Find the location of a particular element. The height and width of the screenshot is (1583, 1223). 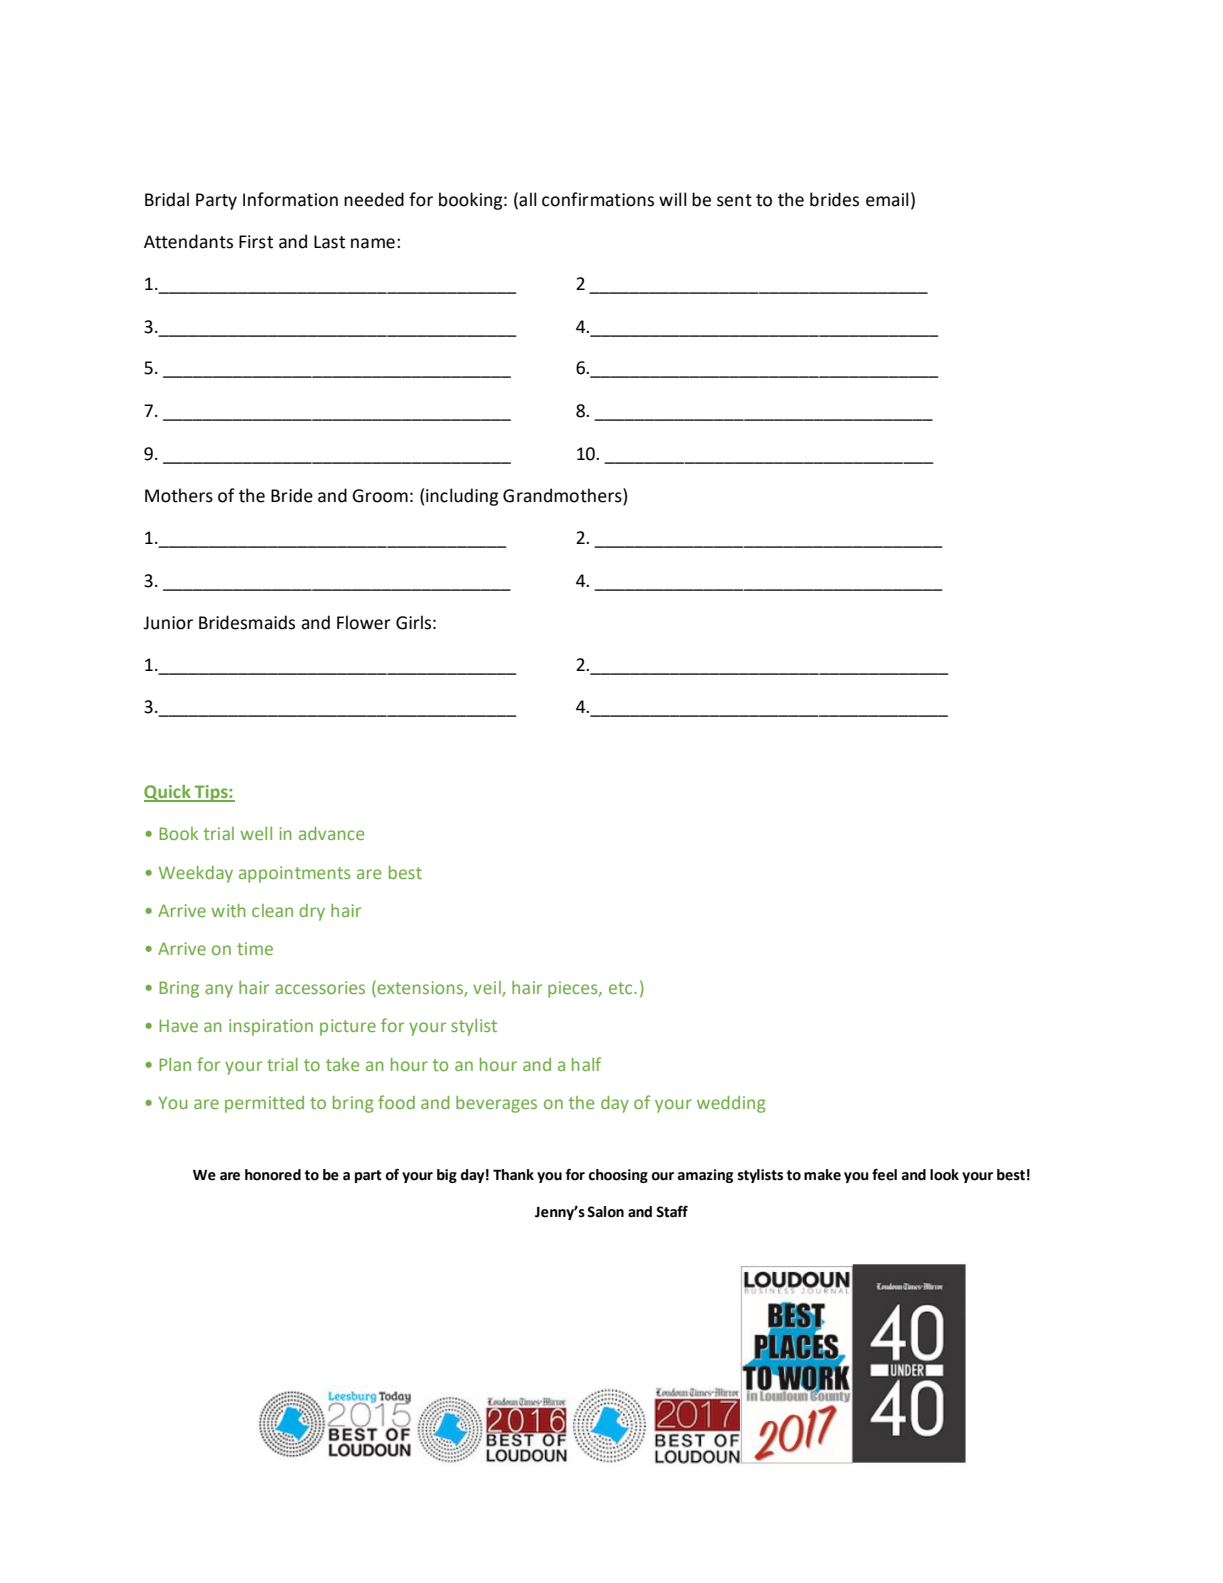

honored is located at coordinates (273, 1175).
